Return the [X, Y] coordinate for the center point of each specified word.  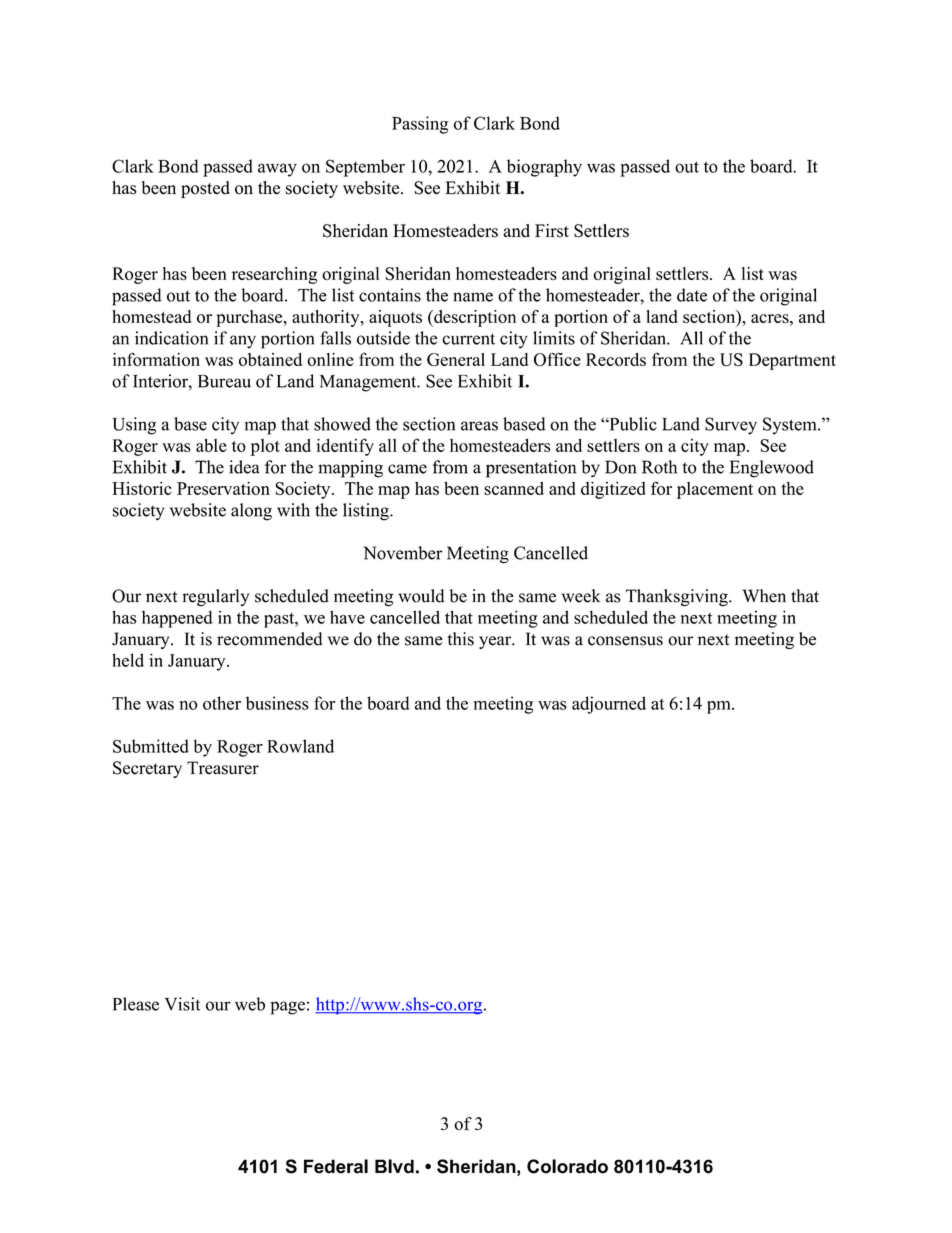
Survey [731, 426]
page [287, 1008]
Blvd [394, 1166]
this [461, 639]
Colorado [567, 1166]
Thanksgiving [678, 598]
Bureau [224, 381]
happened [177, 619]
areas [479, 426]
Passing [420, 125]
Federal [336, 1166]
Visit [182, 1004]
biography [544, 168]
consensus [625, 641]
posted [205, 189]
